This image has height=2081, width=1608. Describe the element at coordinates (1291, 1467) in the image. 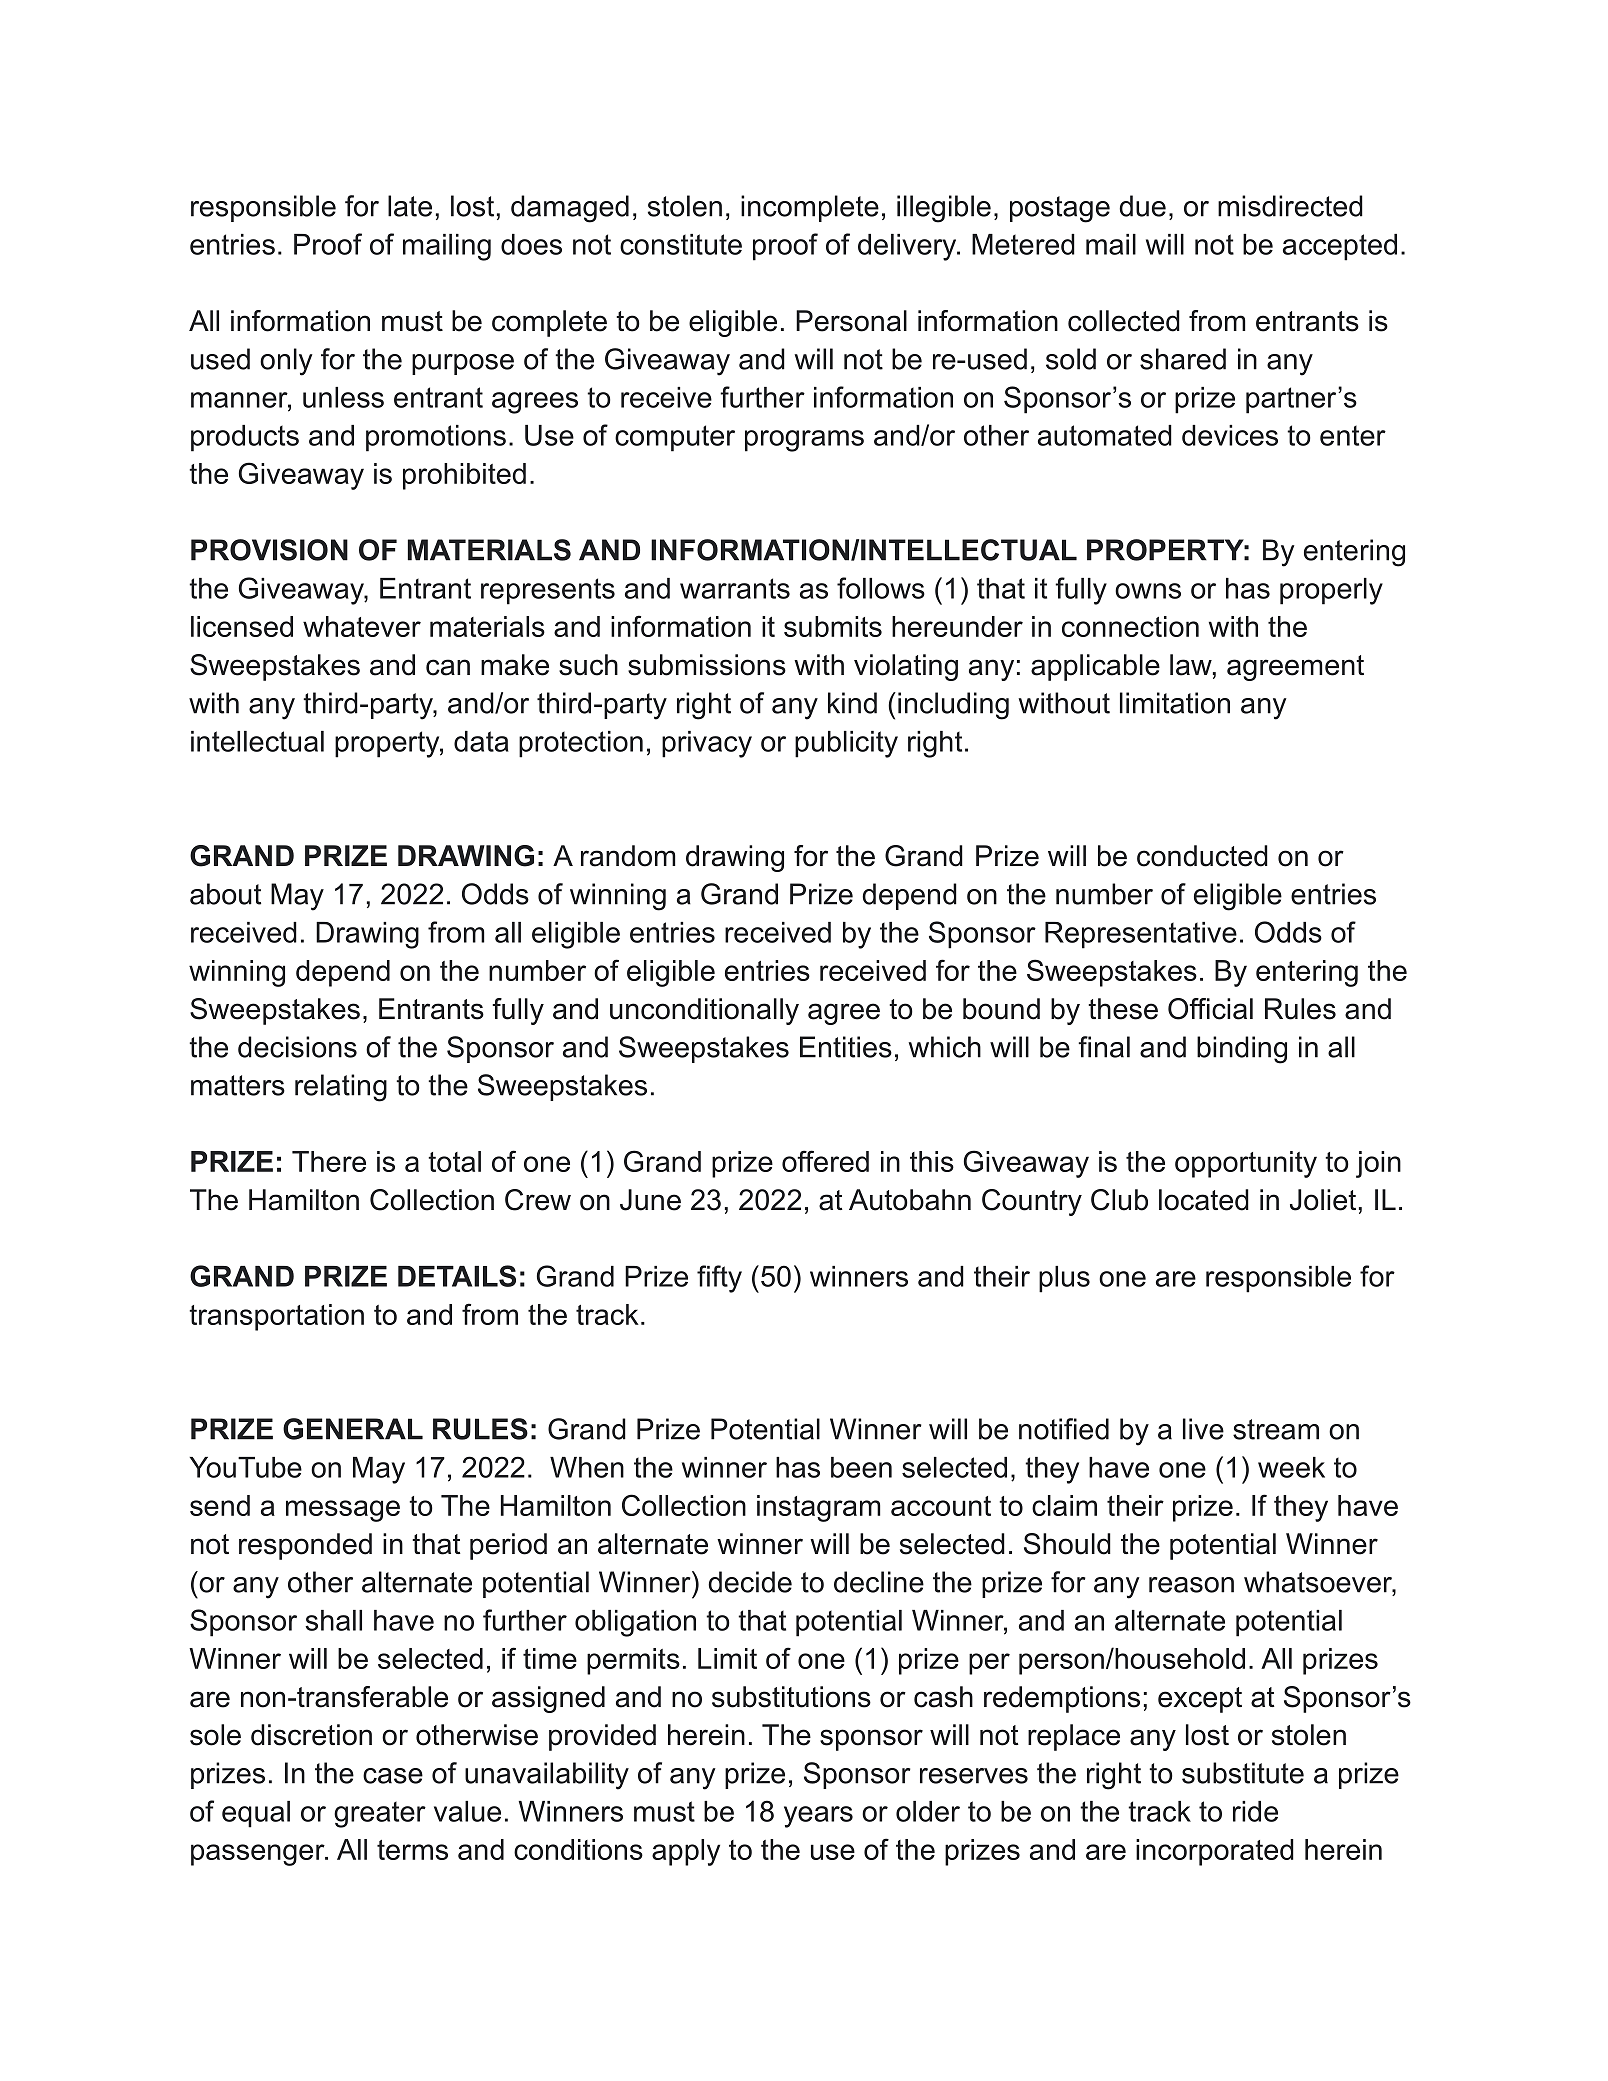

I see `week` at that location.
